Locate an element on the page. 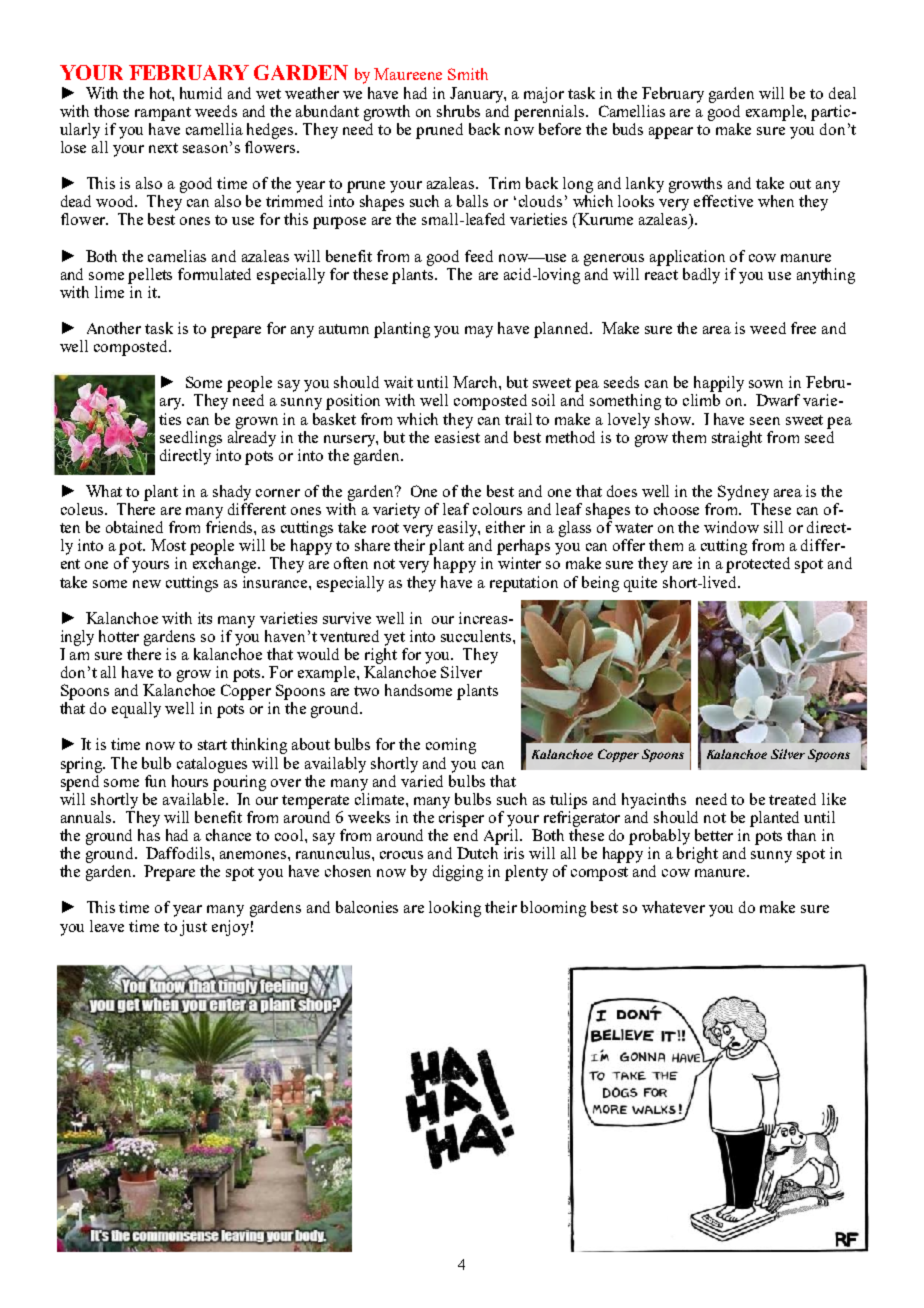 The image size is (924, 1308). shrubs is located at coordinates (458, 111).
